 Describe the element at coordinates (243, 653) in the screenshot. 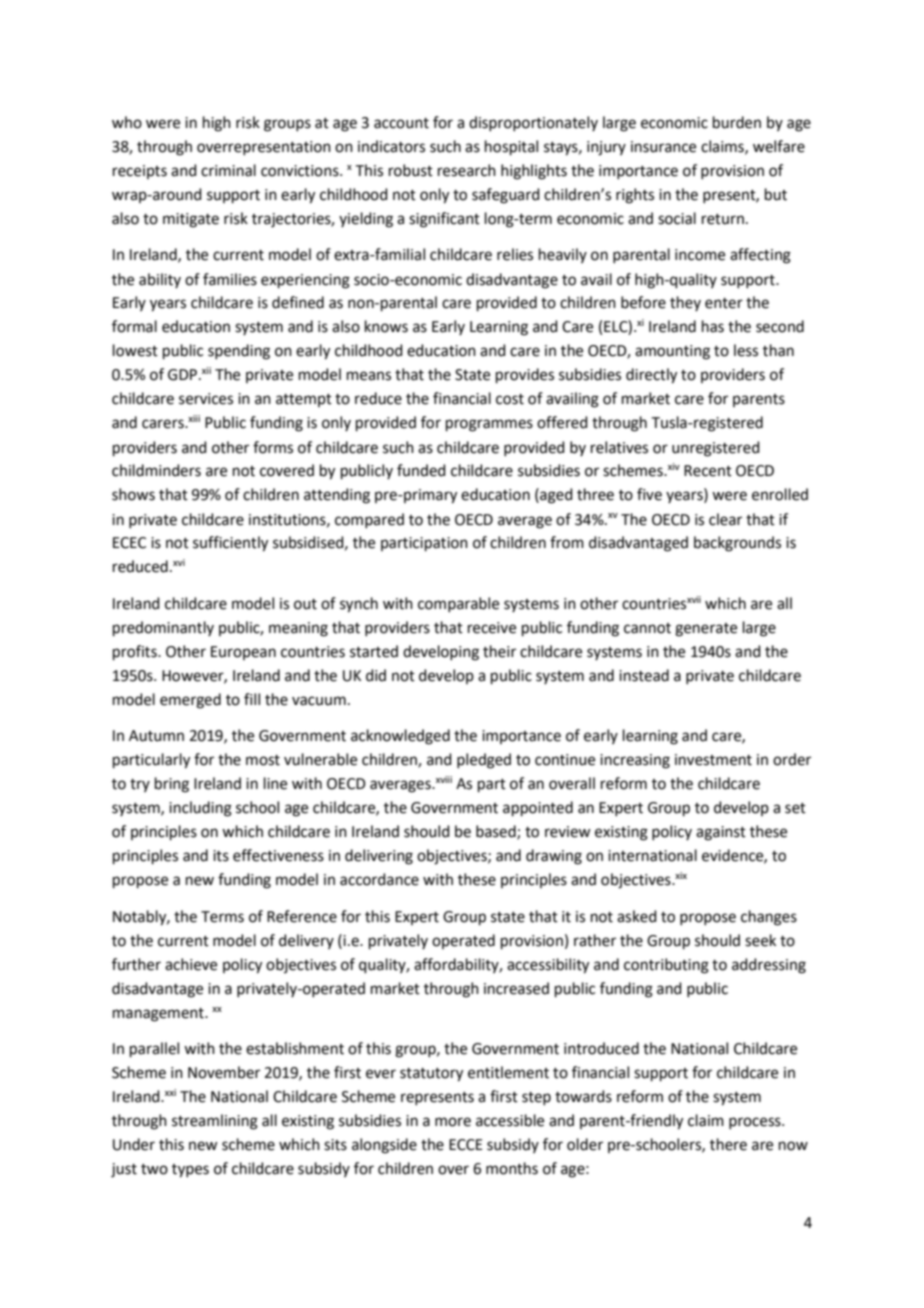

I see `European` at that location.
